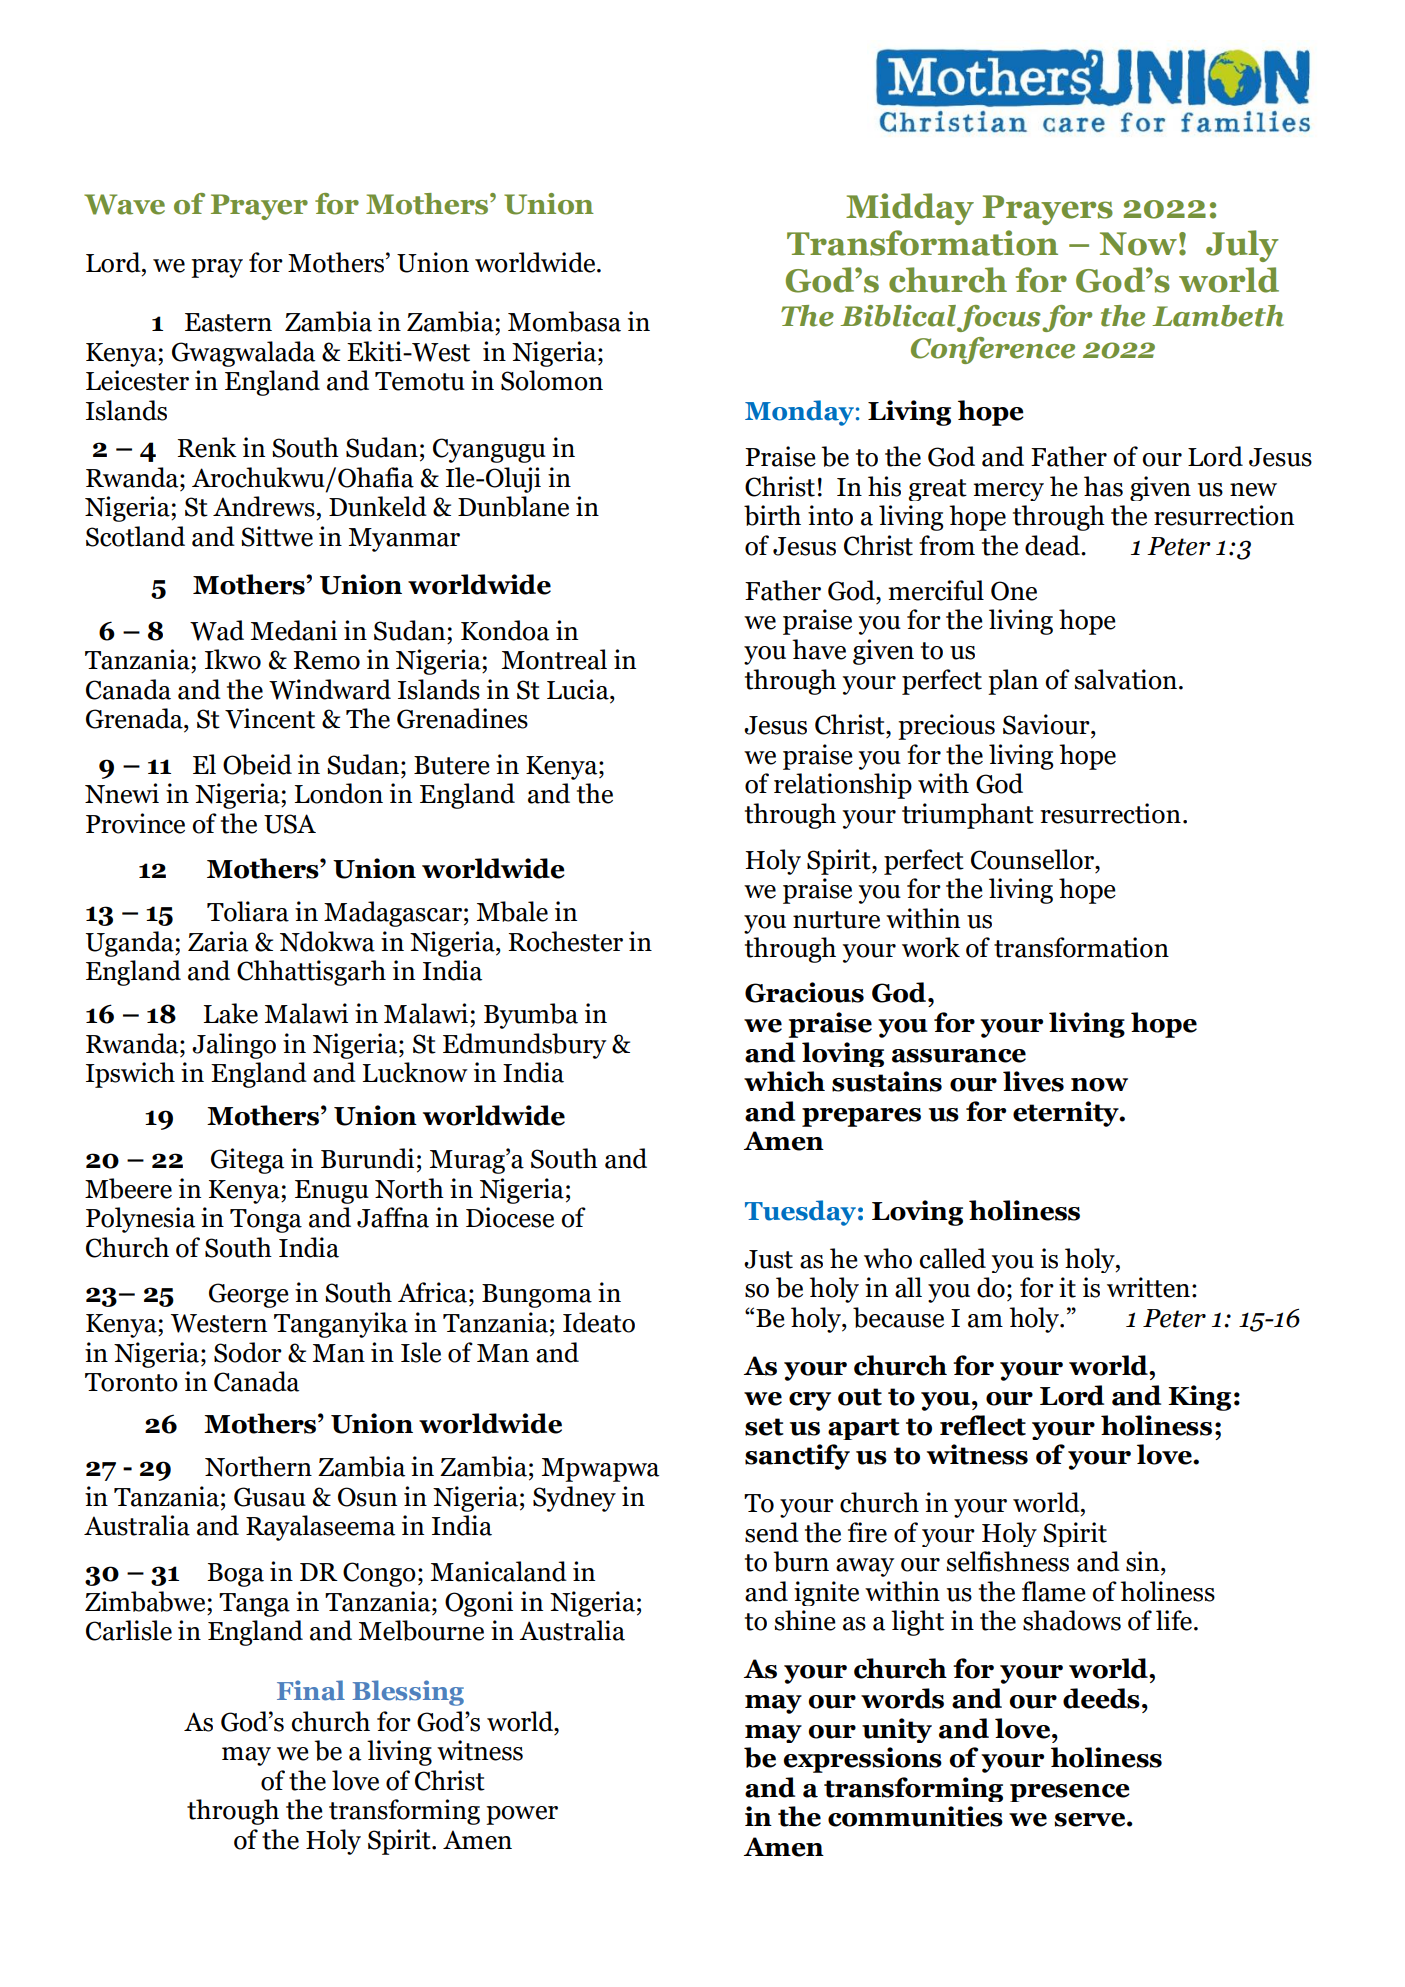  I want to click on Lake, so click(231, 1013).
